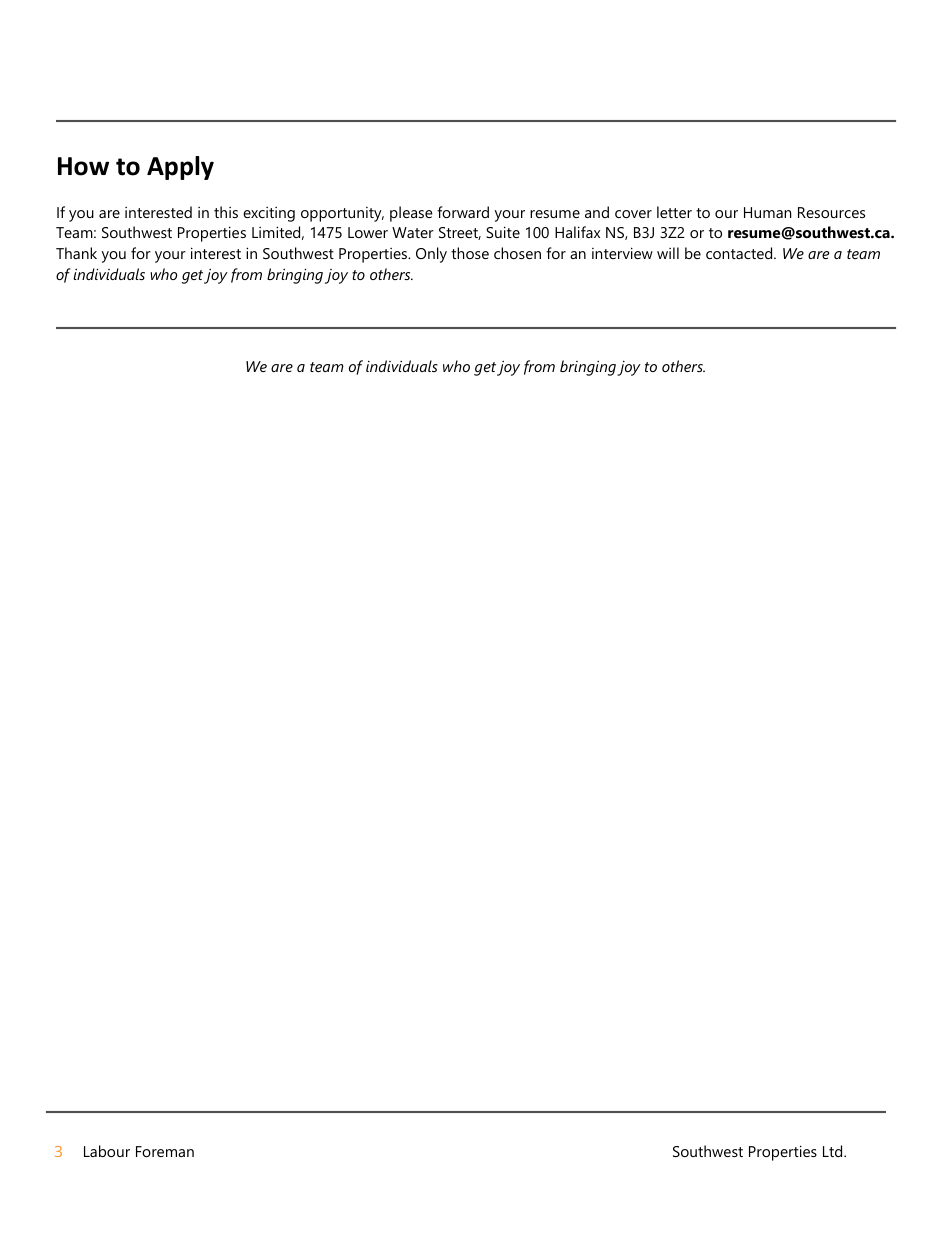 This page has height=1233, width=952. What do you see at coordinates (76, 253) in the page?
I see `Thank` at bounding box center [76, 253].
